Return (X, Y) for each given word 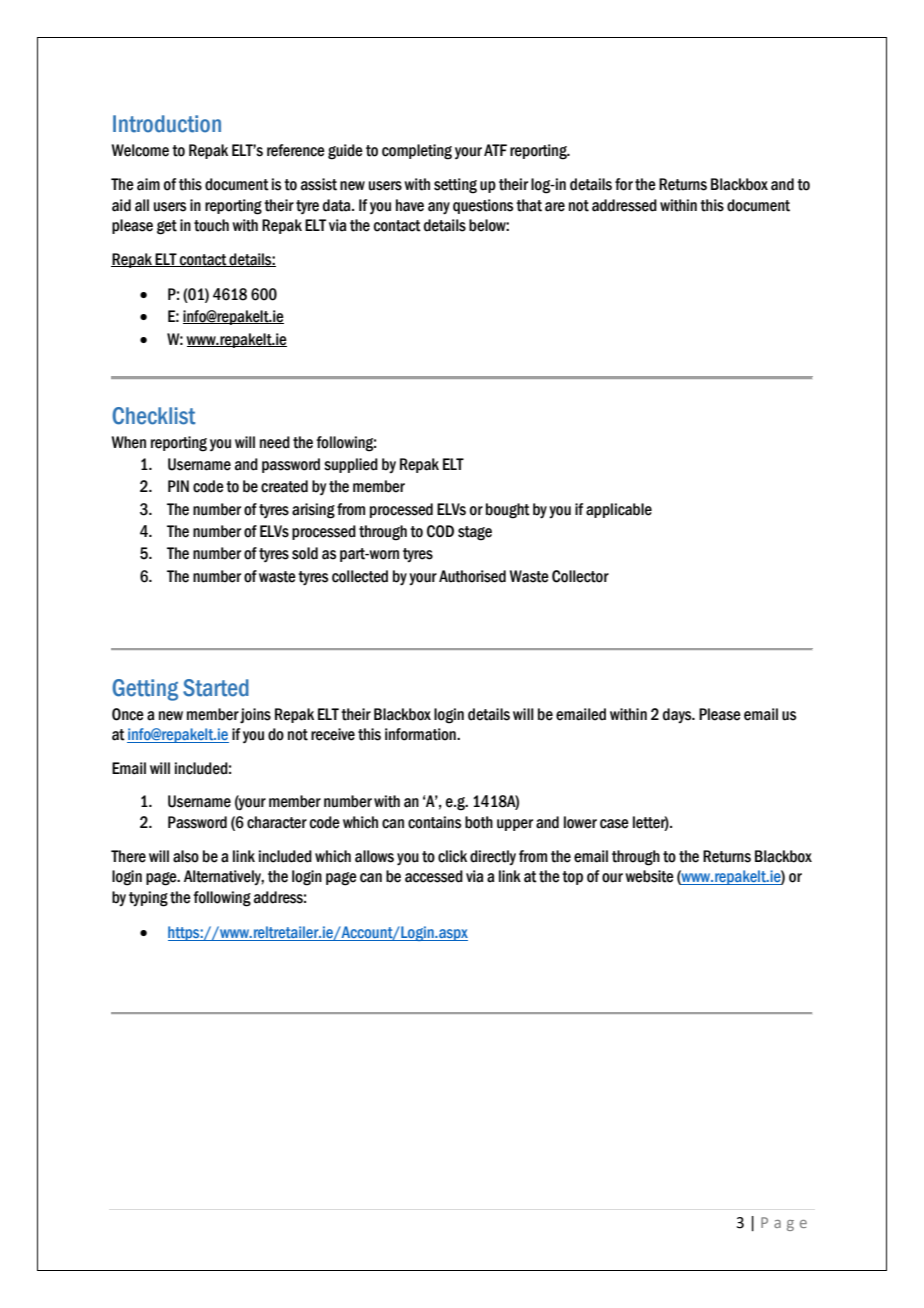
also (186, 856)
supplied (351, 465)
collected (360, 576)
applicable (619, 510)
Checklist (153, 416)
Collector (580, 576)
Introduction (167, 124)
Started (216, 688)
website (649, 876)
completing (417, 152)
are (555, 207)
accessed (434, 876)
